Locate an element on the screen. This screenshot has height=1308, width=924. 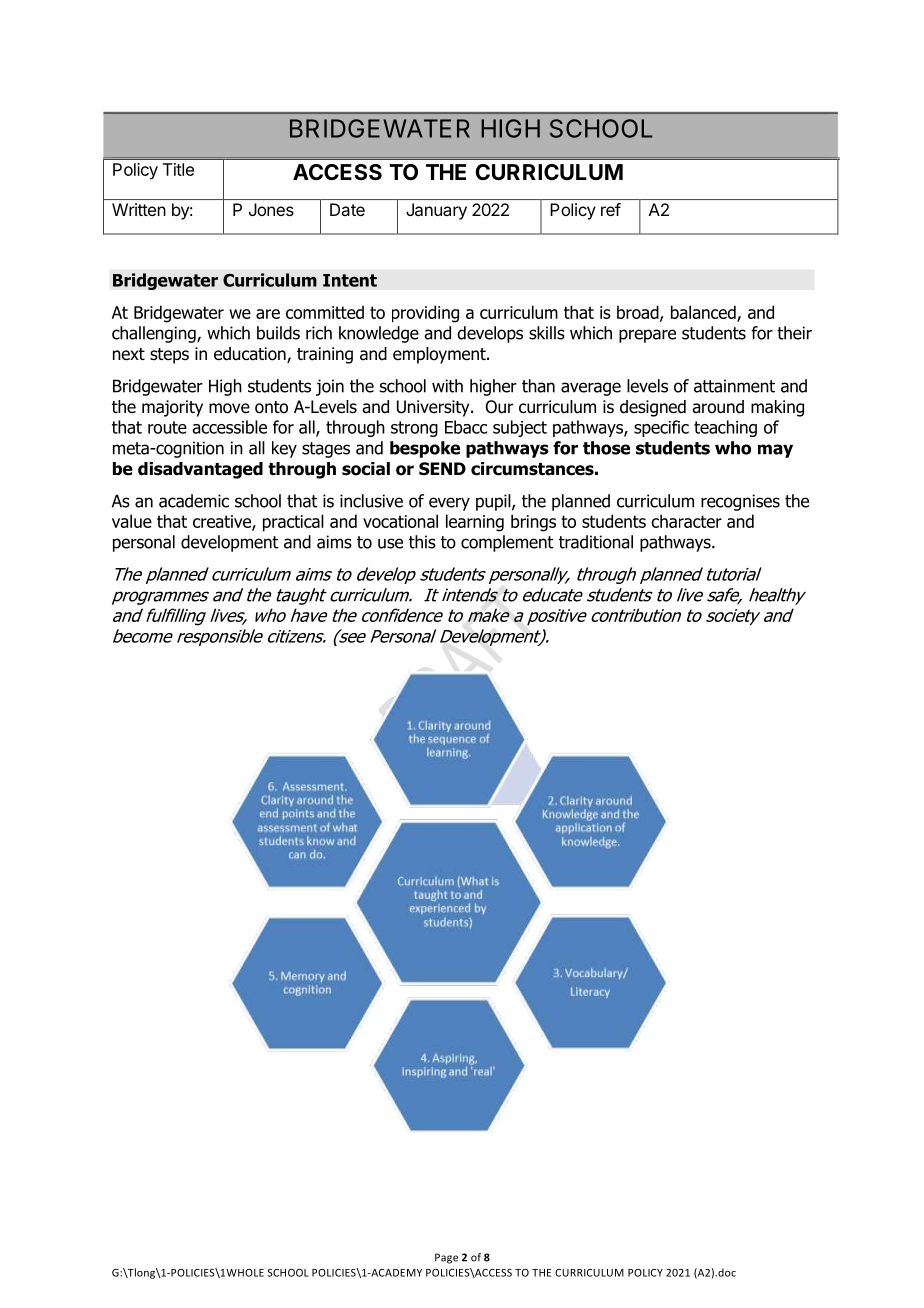
January is located at coordinates (436, 211).
